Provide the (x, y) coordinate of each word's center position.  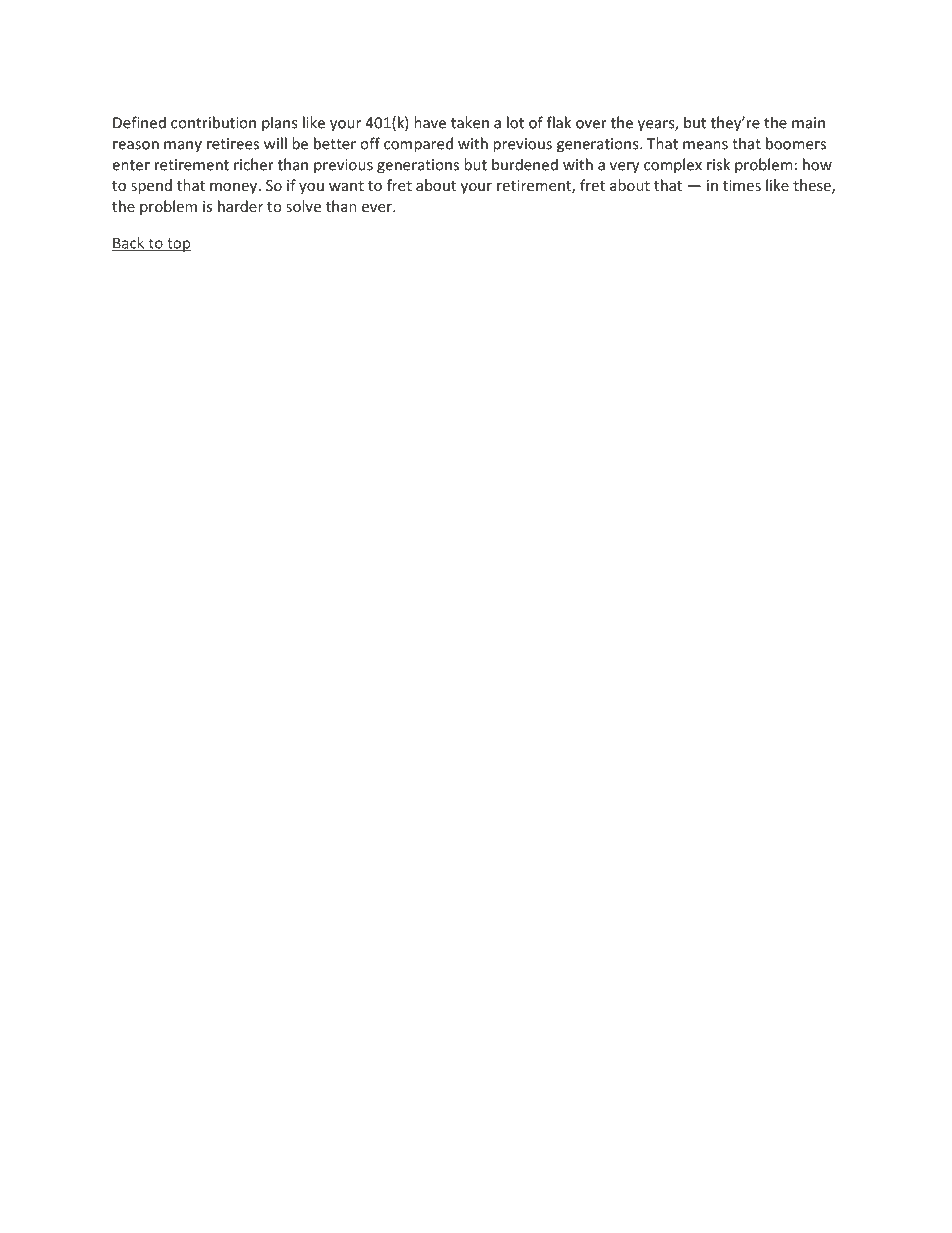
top (178, 245)
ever (378, 208)
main (808, 123)
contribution (213, 122)
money (235, 188)
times (742, 185)
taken (470, 122)
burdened (525, 164)
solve (303, 206)
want (346, 186)
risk (718, 164)
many (183, 147)
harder (240, 206)
